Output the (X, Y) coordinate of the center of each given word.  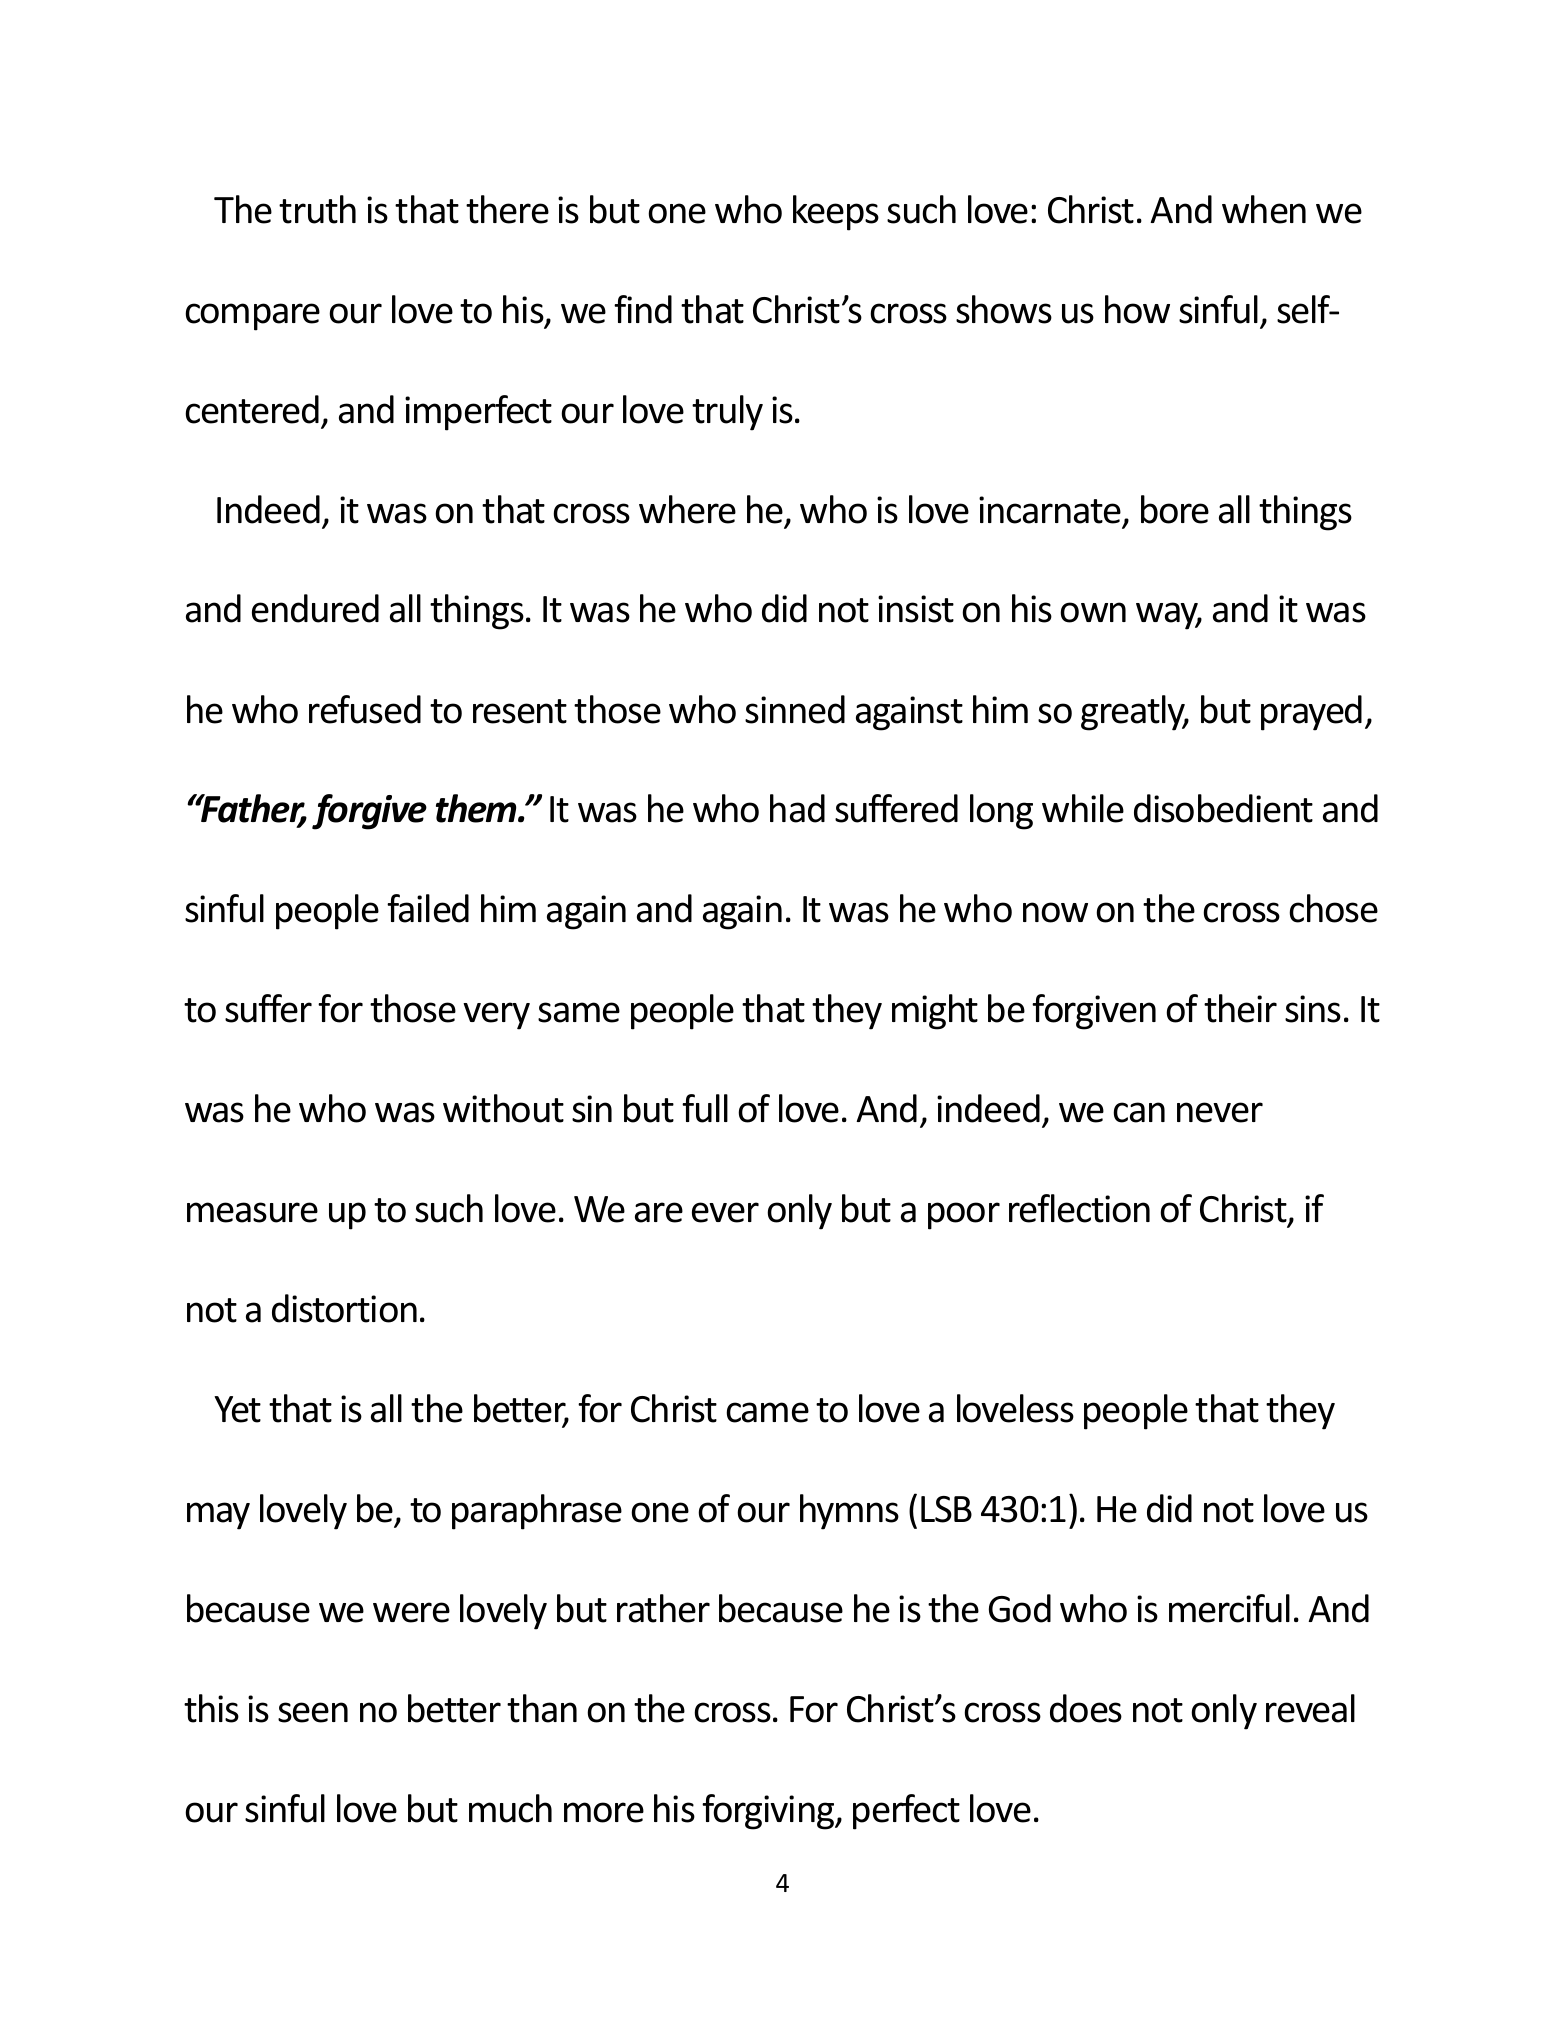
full (705, 1108)
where (687, 509)
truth (317, 209)
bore (1175, 509)
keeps (836, 213)
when (1264, 209)
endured (315, 608)
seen (313, 1712)
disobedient (1223, 808)
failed (428, 908)
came (767, 1412)
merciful (1229, 1608)
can (1139, 1112)
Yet (237, 1409)
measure (252, 1212)
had (797, 808)
